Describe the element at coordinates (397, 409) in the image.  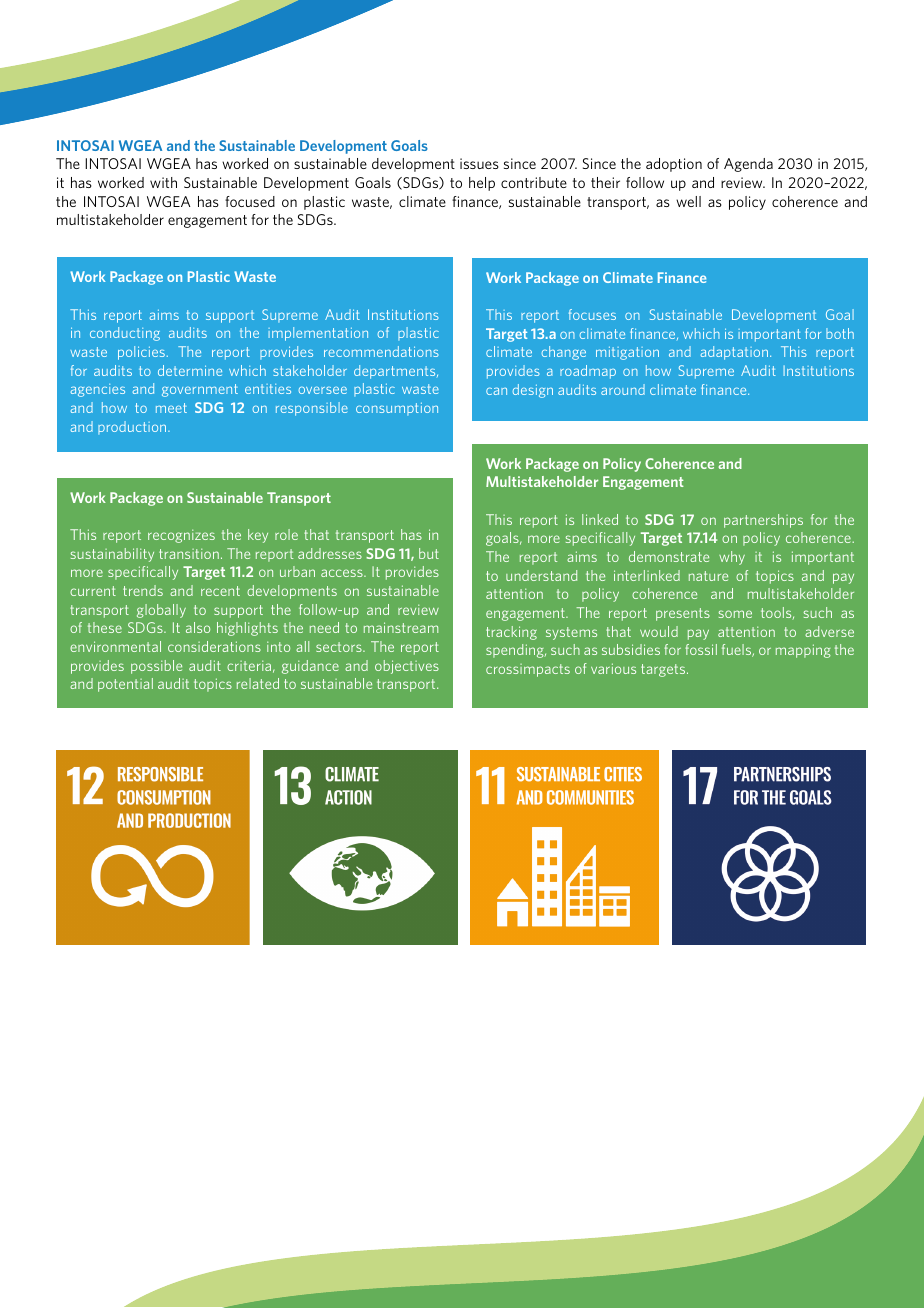
I see `consumption` at that location.
